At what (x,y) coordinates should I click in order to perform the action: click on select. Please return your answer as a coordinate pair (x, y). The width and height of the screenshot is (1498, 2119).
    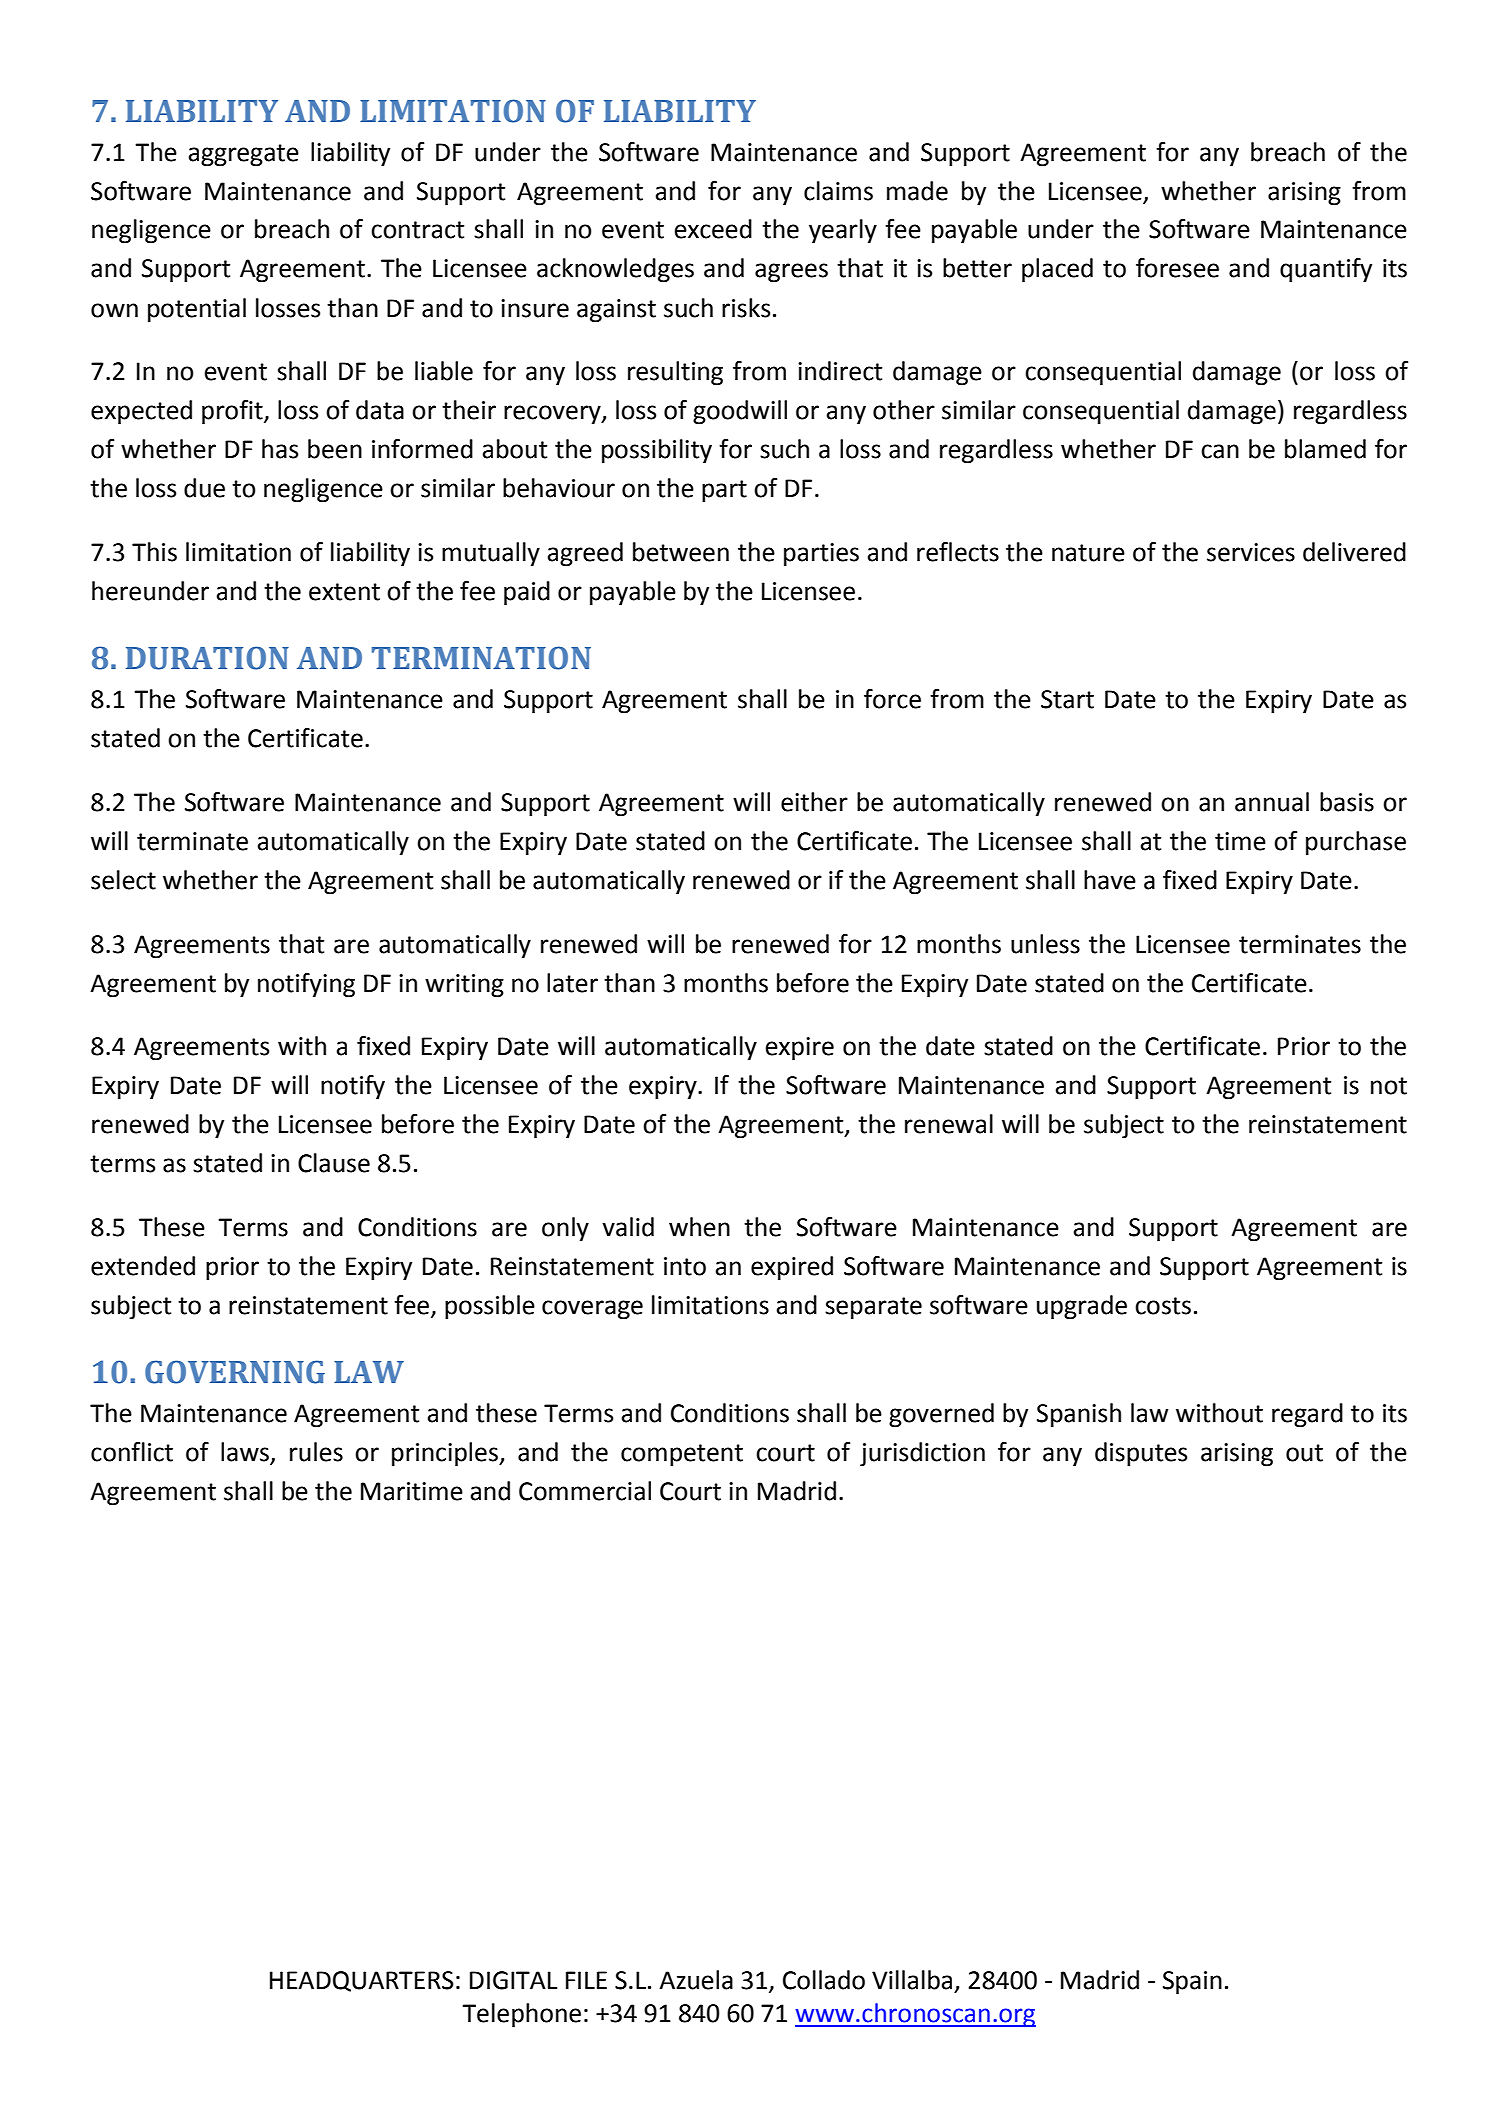
    Looking at the image, I should click on (123, 880).
